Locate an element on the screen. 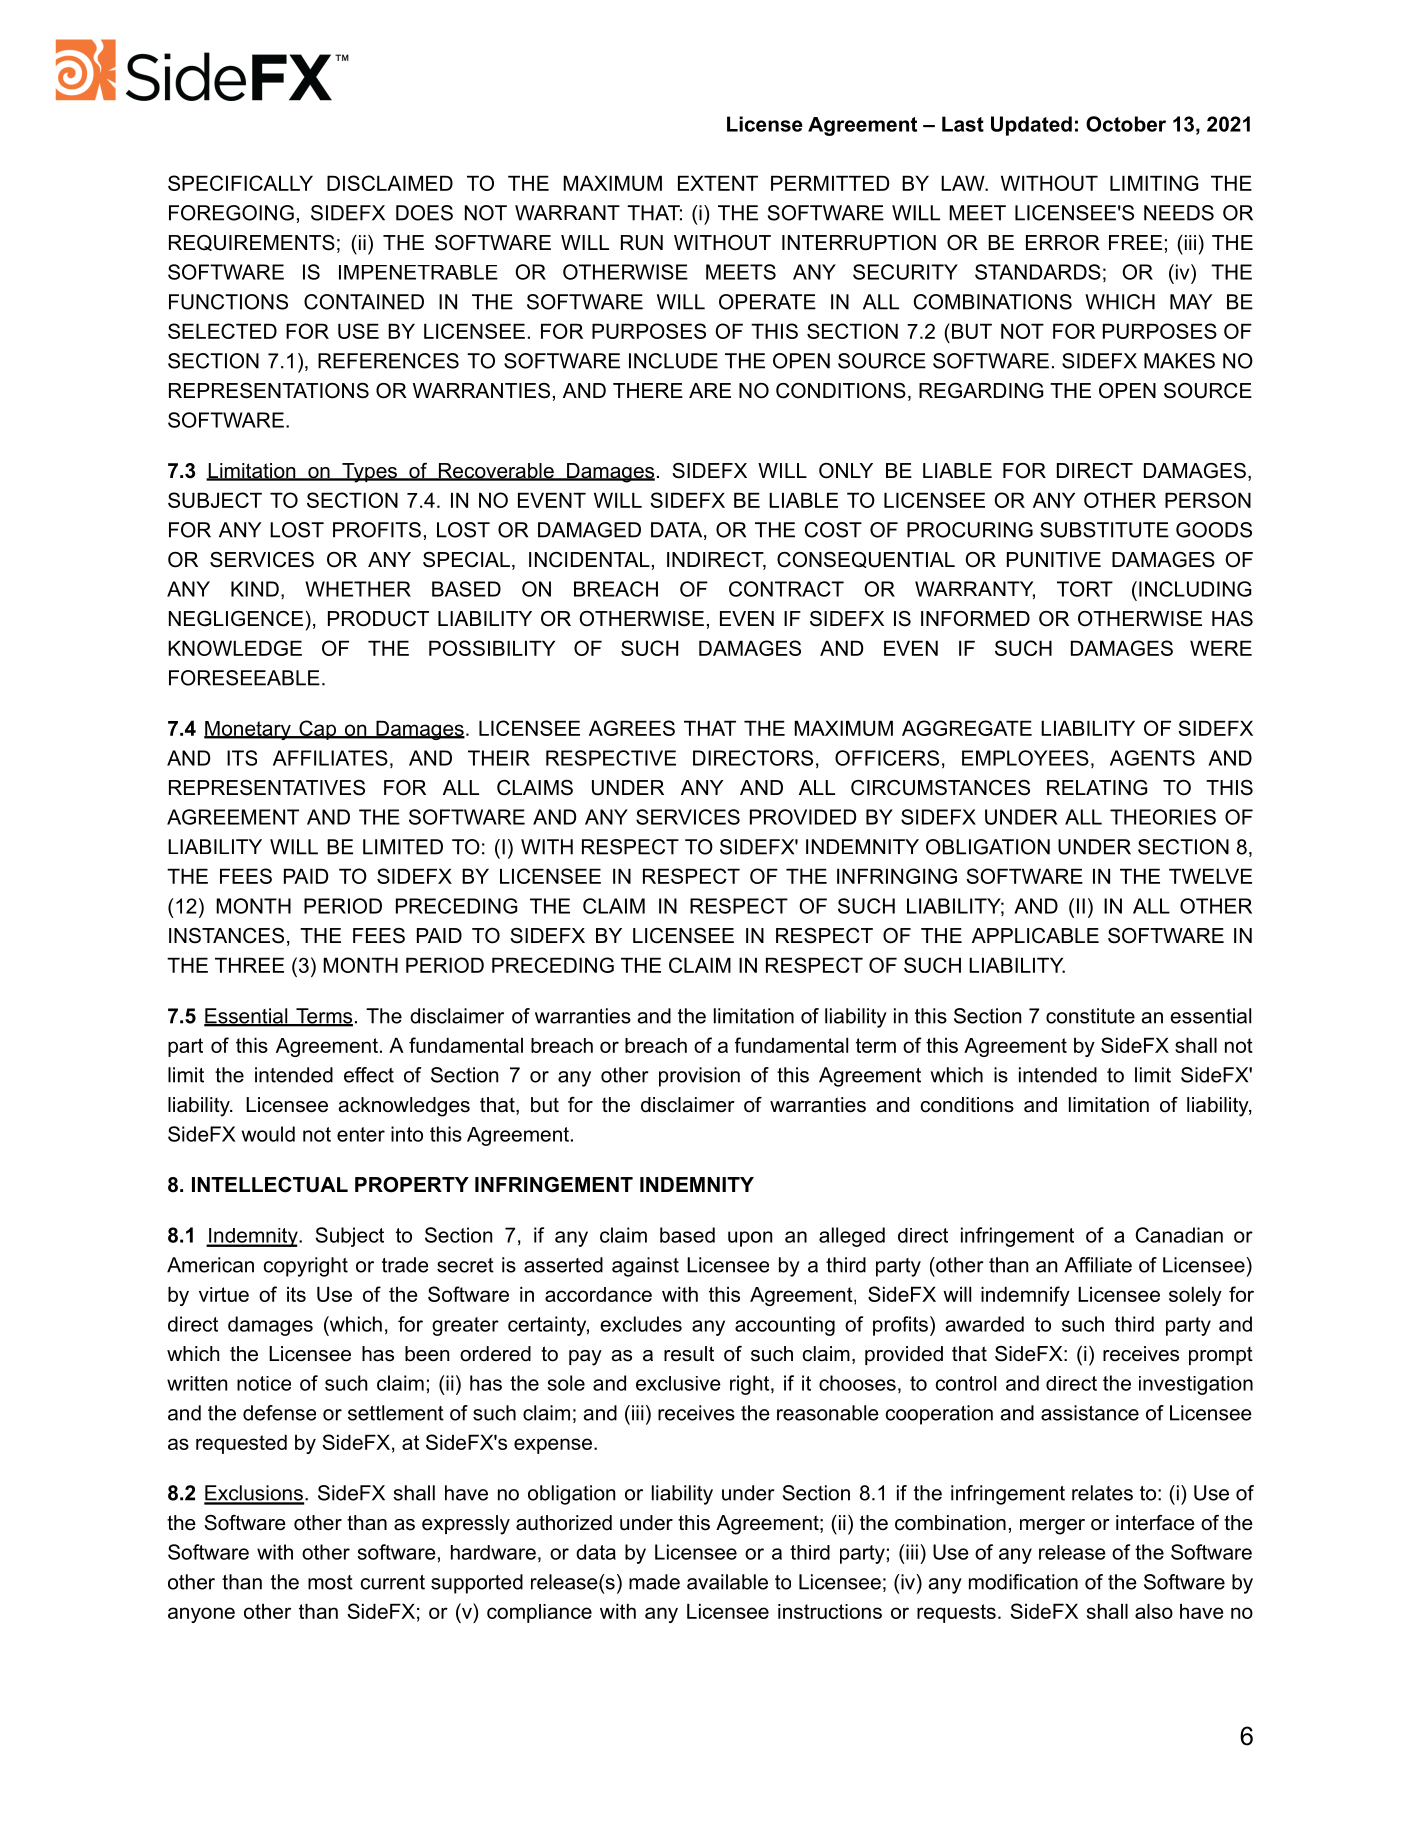 The width and height of the screenshot is (1421, 1839). trade is located at coordinates (405, 1265).
